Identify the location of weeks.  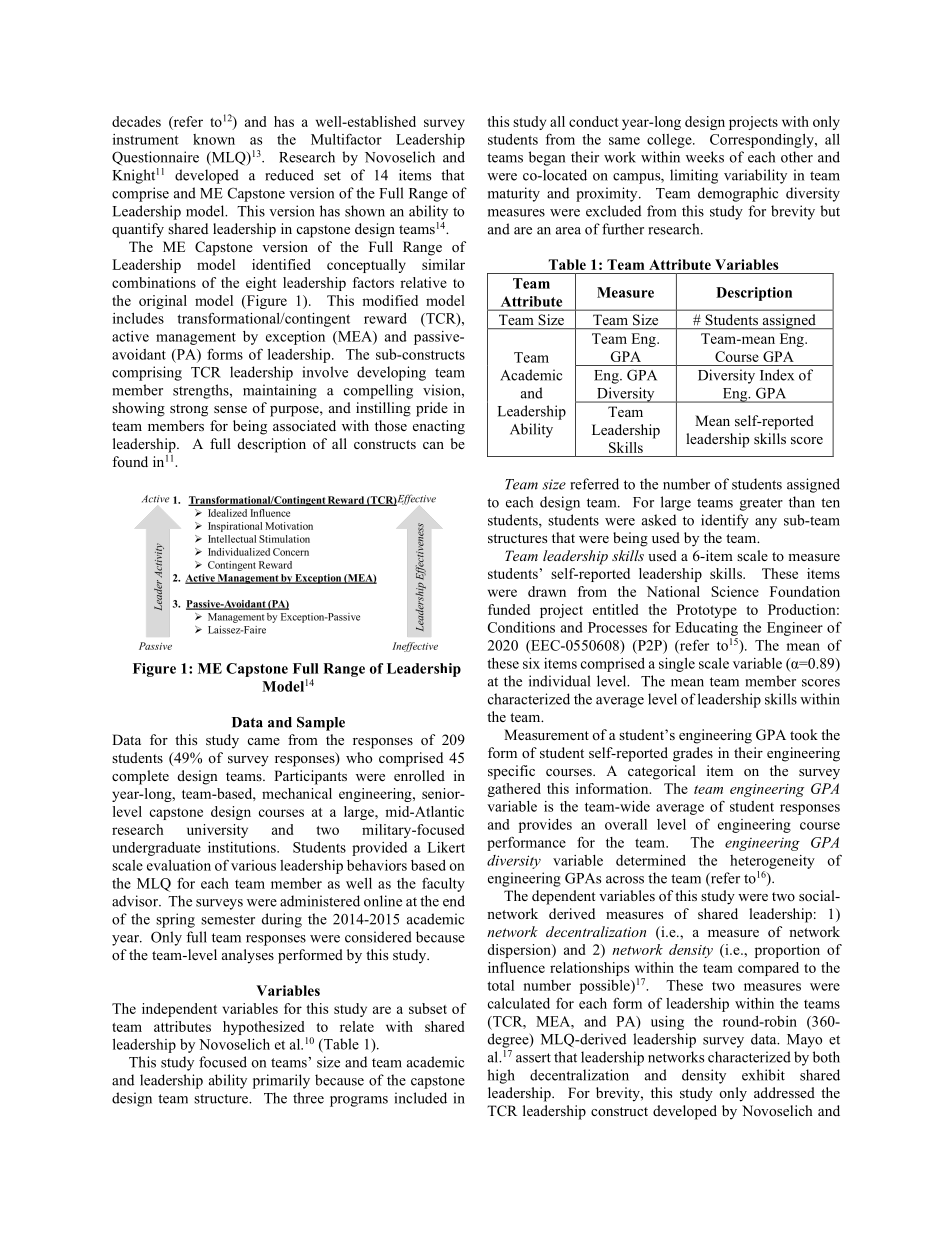
(705, 157).
